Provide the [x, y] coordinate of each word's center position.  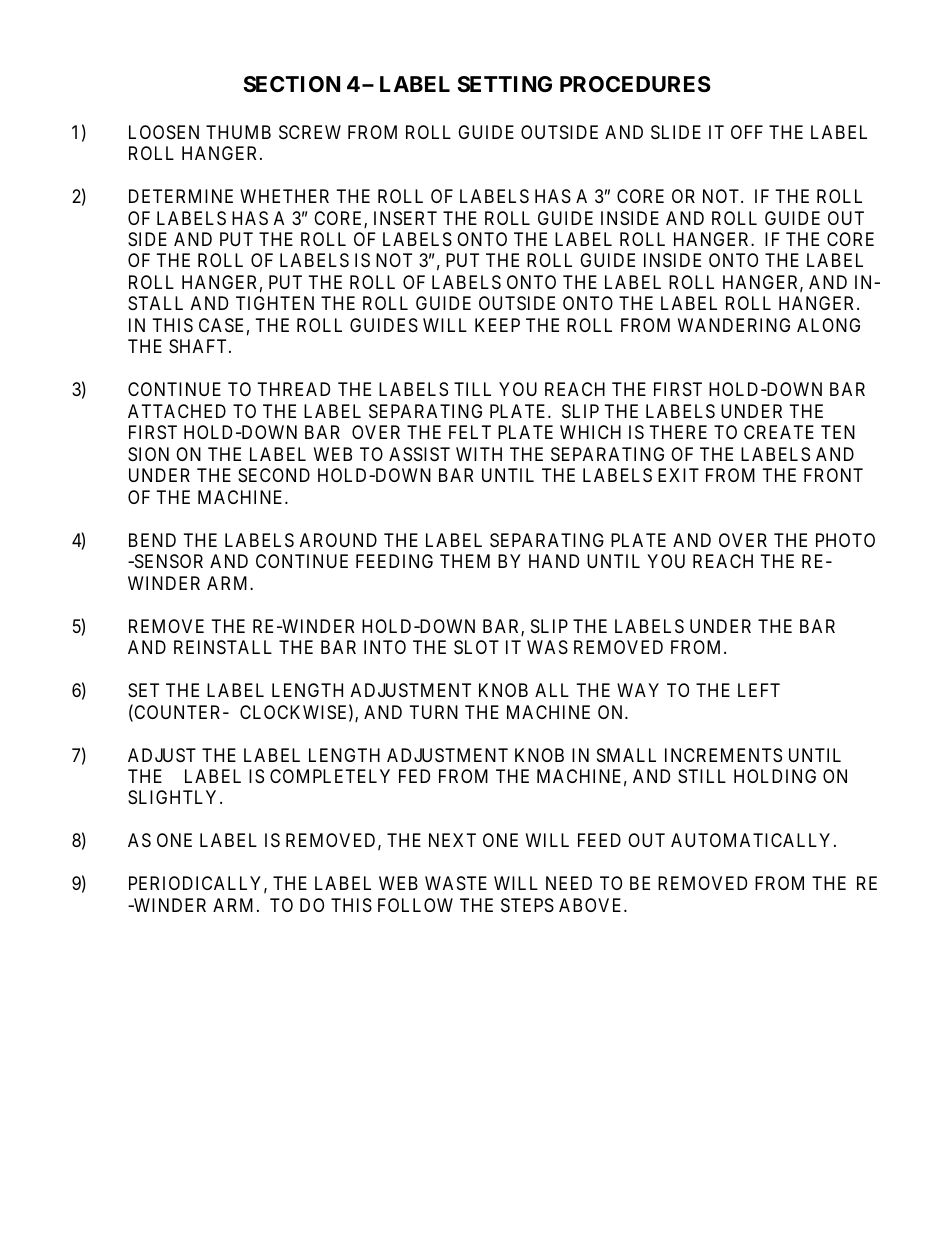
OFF [747, 132]
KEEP [497, 325]
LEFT [759, 690]
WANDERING [734, 325]
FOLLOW [415, 905]
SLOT [476, 647]
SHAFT [199, 346]
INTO [385, 647]
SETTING [504, 84]
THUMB [238, 132]
